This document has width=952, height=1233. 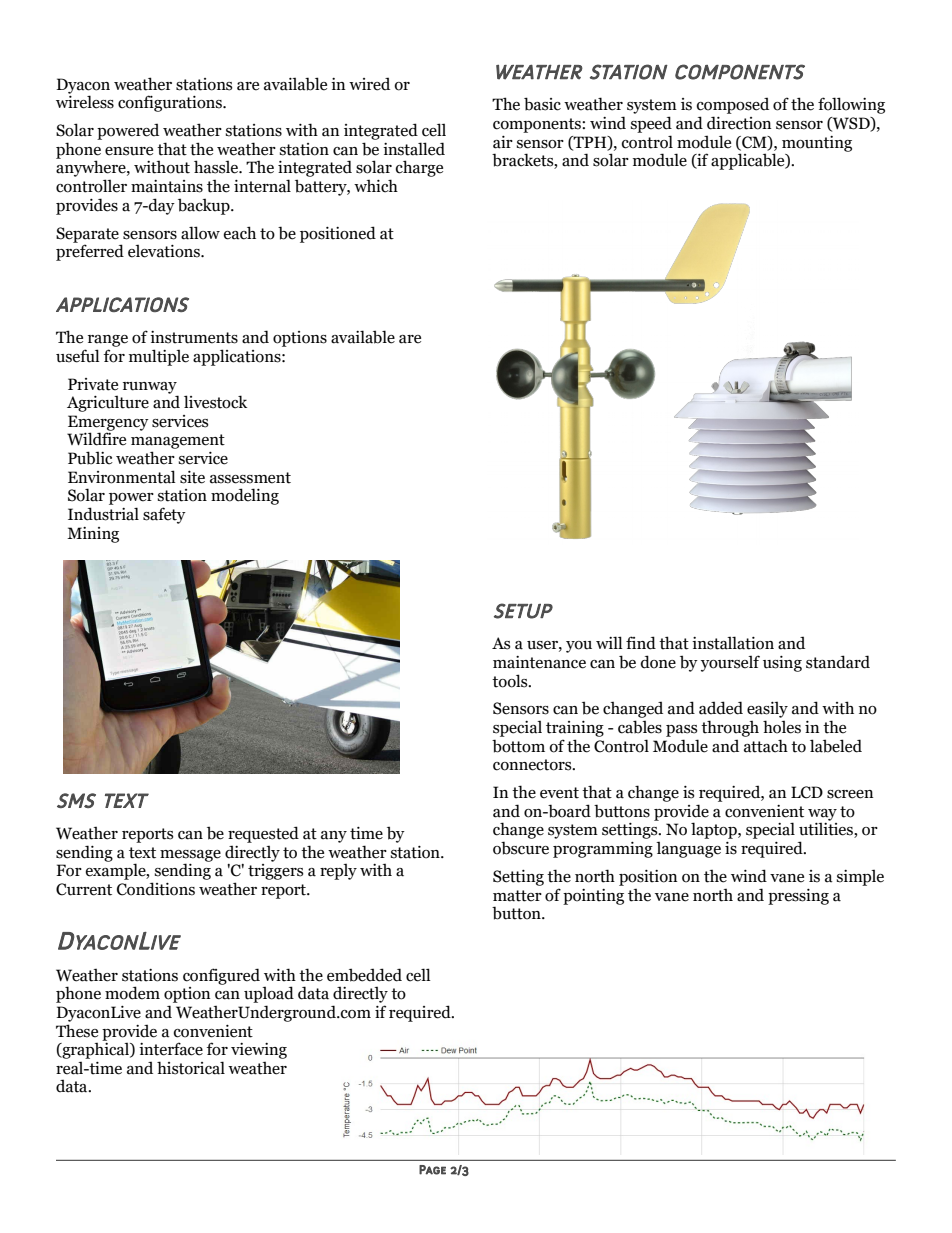 I want to click on historical, so click(x=191, y=1068).
